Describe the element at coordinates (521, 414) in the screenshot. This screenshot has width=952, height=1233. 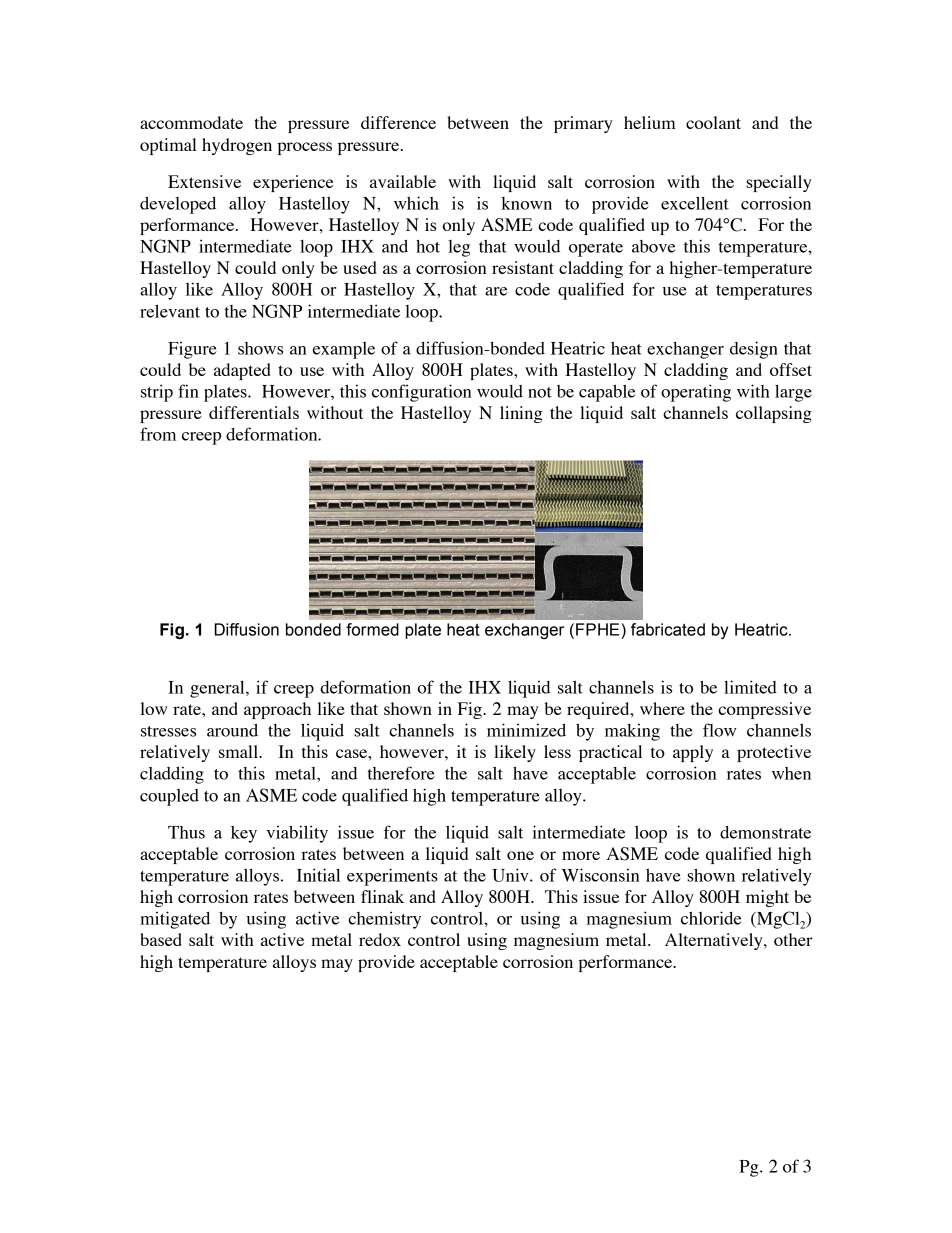
I see `lining` at that location.
